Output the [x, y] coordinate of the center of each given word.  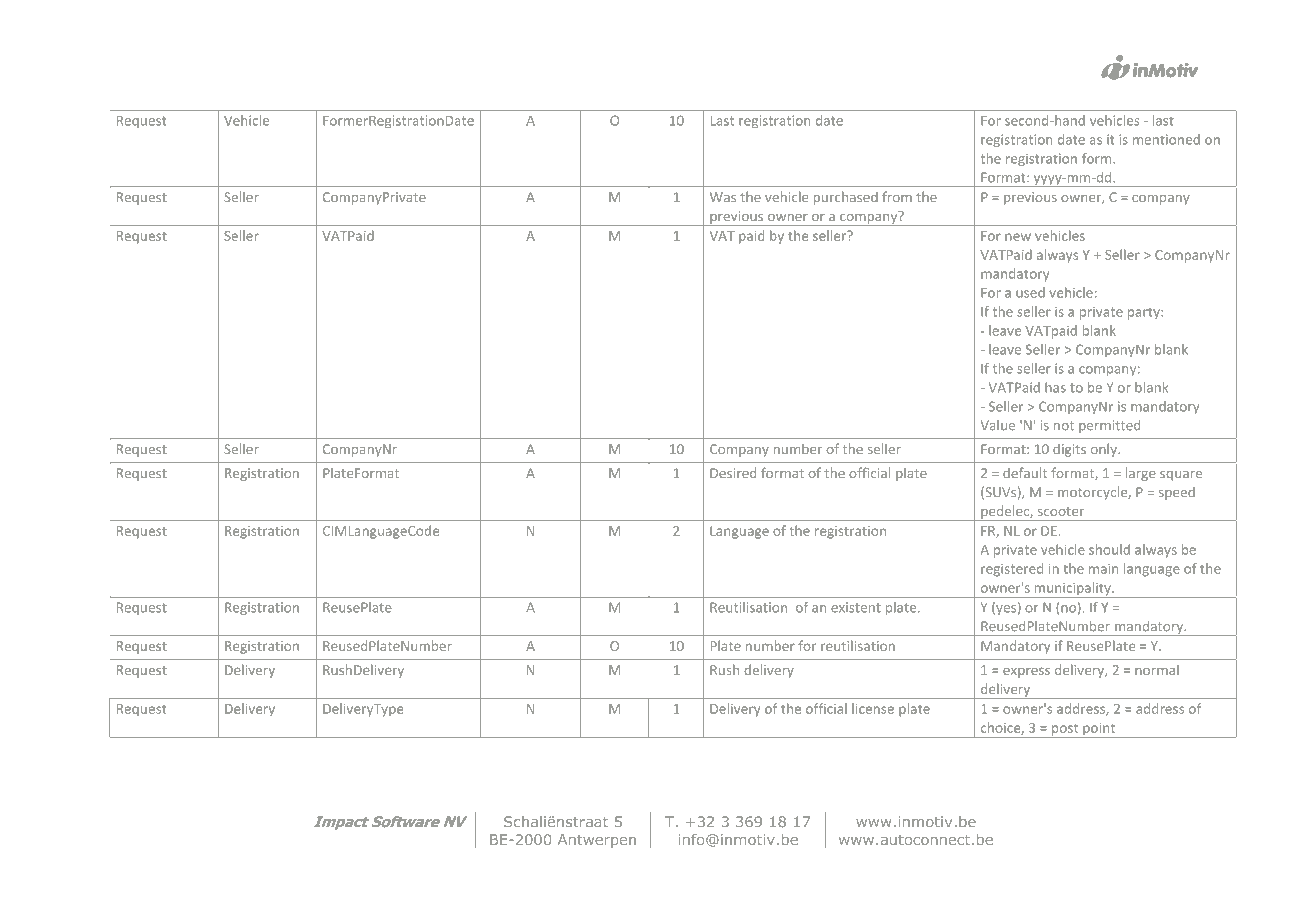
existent [856, 607]
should [1109, 549]
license [873, 708]
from [897, 196]
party [1145, 314]
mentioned [1166, 139]
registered [1012, 570]
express [1026, 672]
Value [998, 425]
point [1099, 730]
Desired [733, 472]
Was [723, 197]
